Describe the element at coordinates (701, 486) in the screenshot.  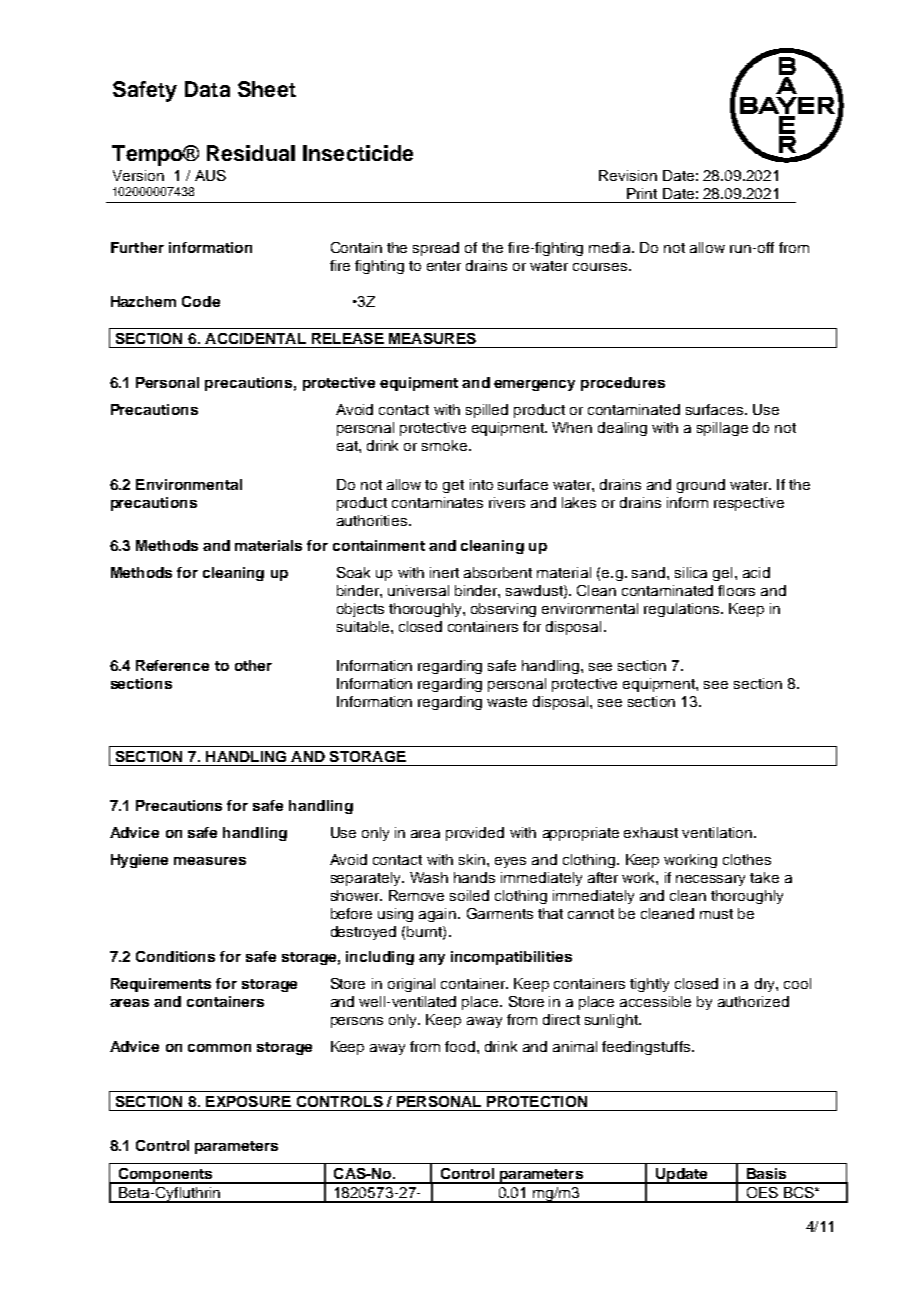
I see `ground` at that location.
